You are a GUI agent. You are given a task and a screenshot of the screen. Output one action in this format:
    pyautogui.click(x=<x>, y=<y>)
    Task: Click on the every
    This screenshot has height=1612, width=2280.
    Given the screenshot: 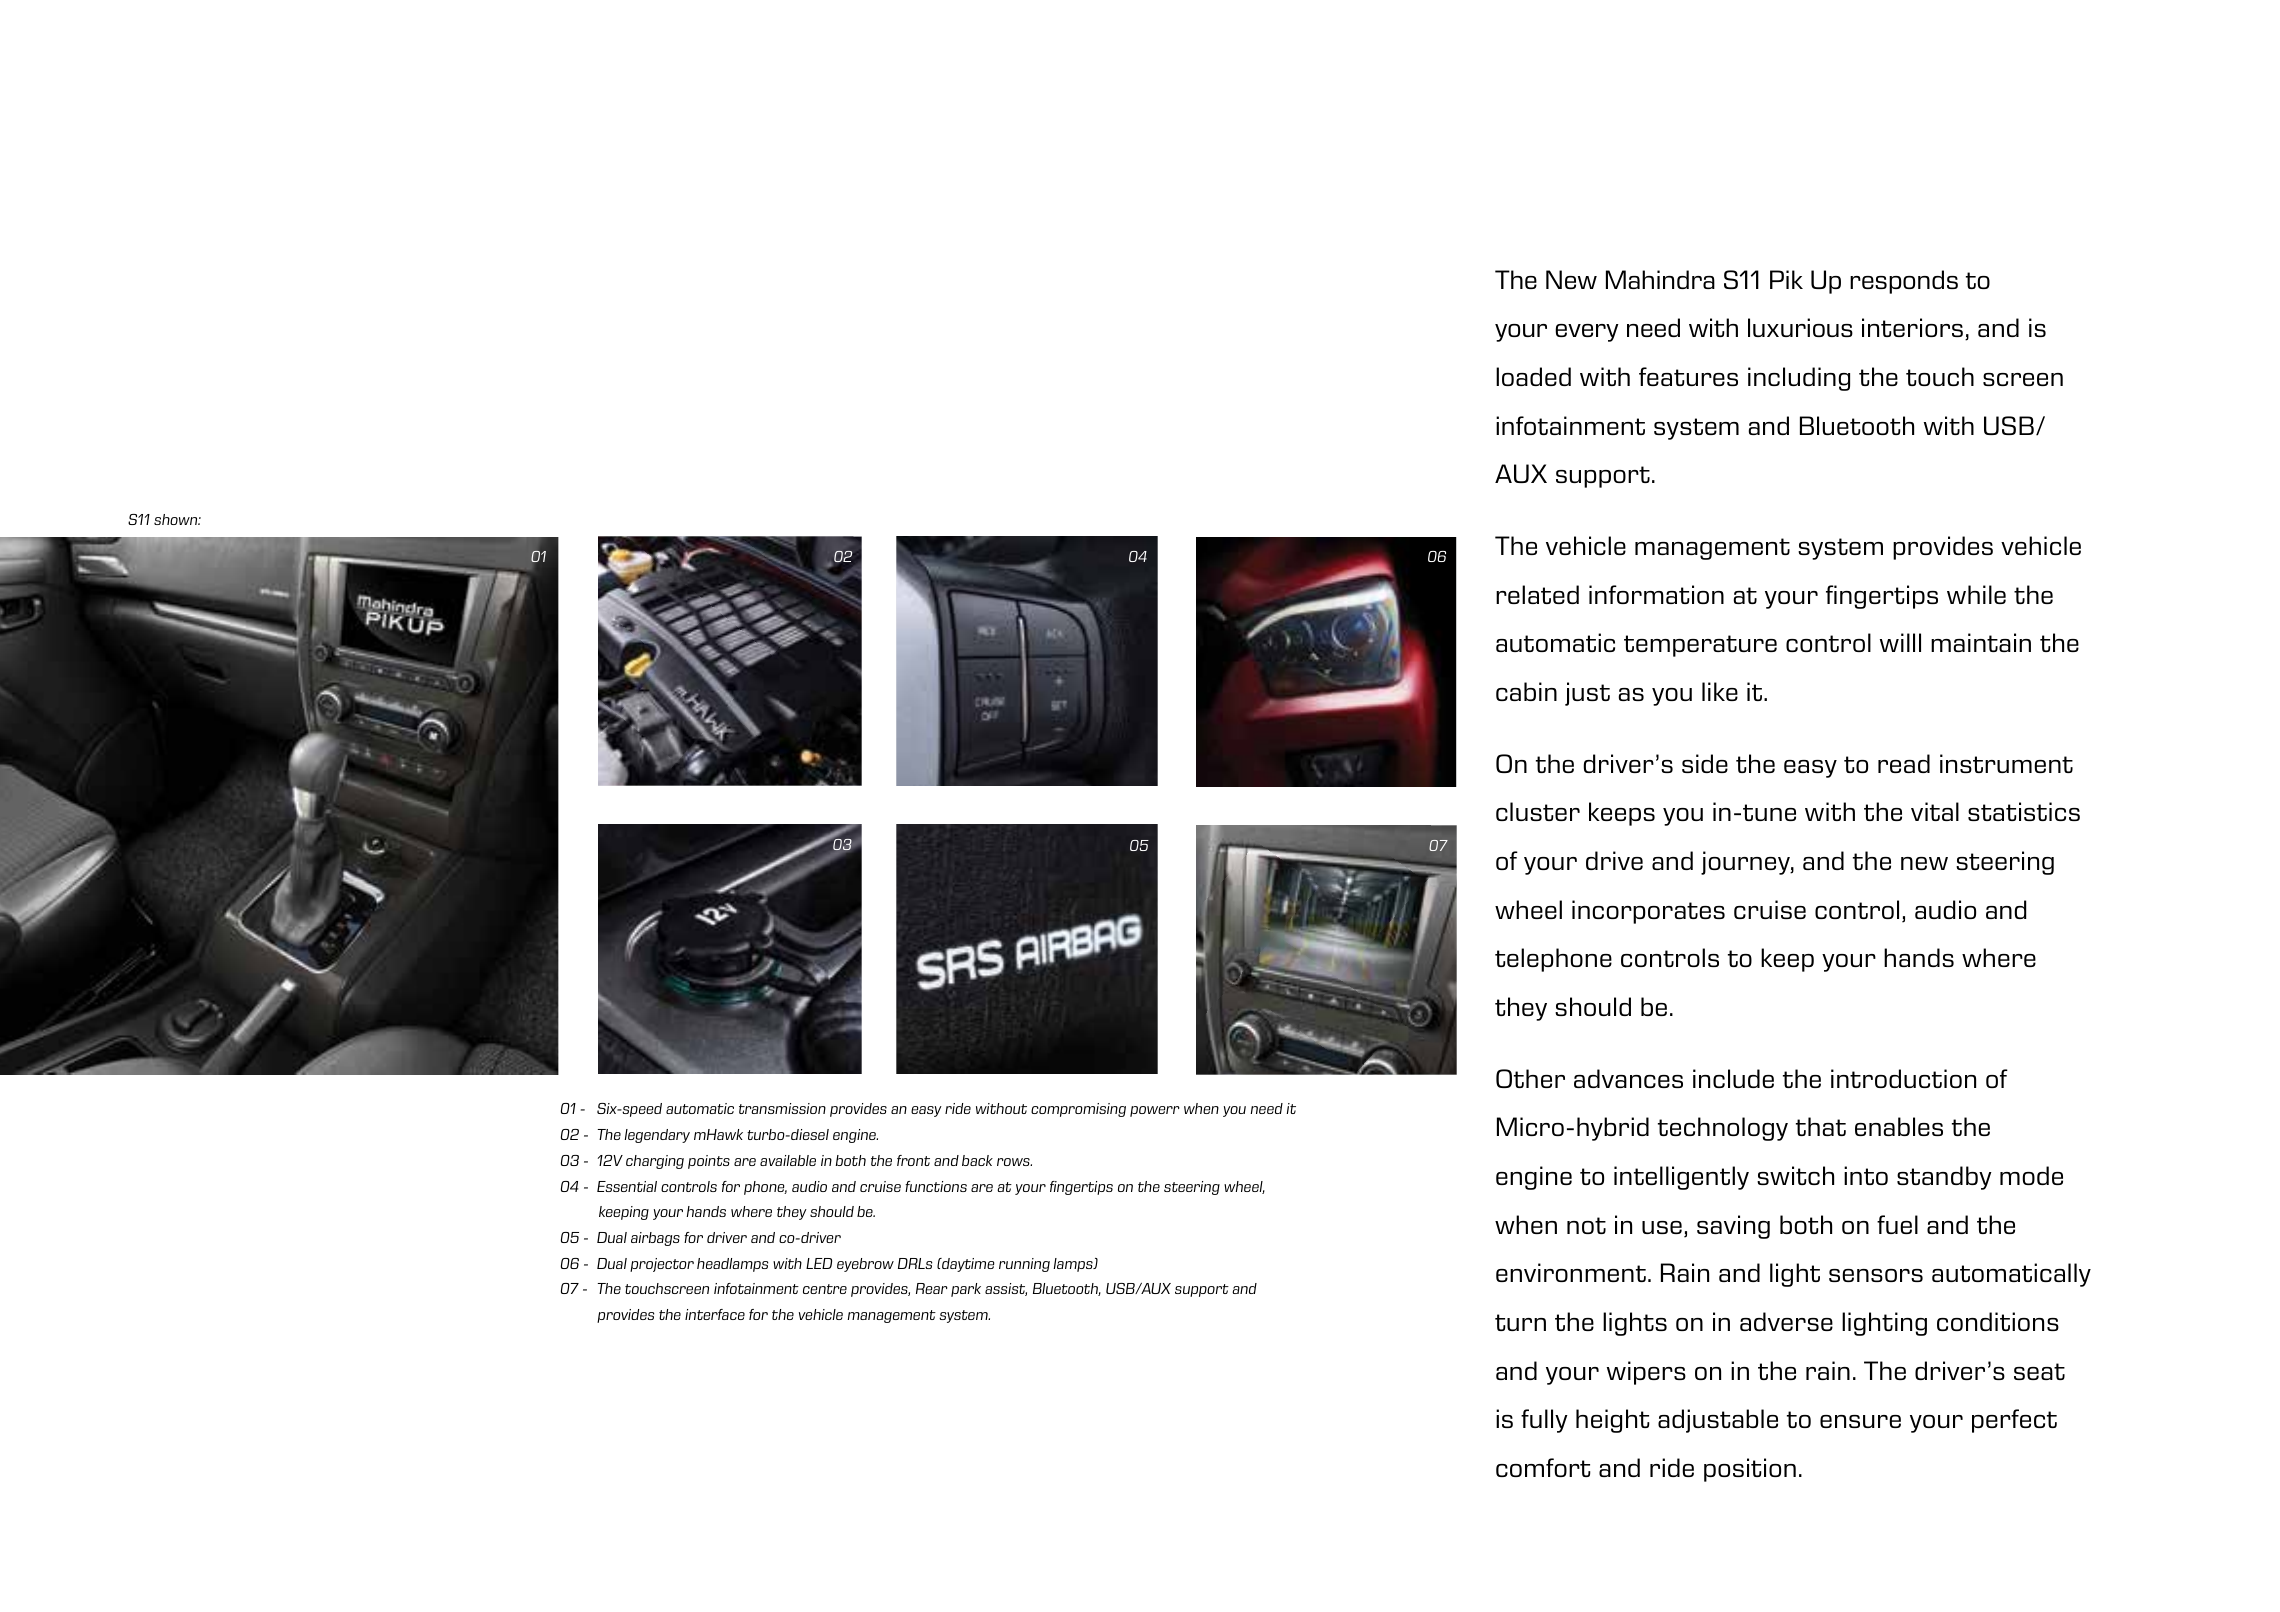 What is the action you would take?
    pyautogui.click(x=1587, y=333)
